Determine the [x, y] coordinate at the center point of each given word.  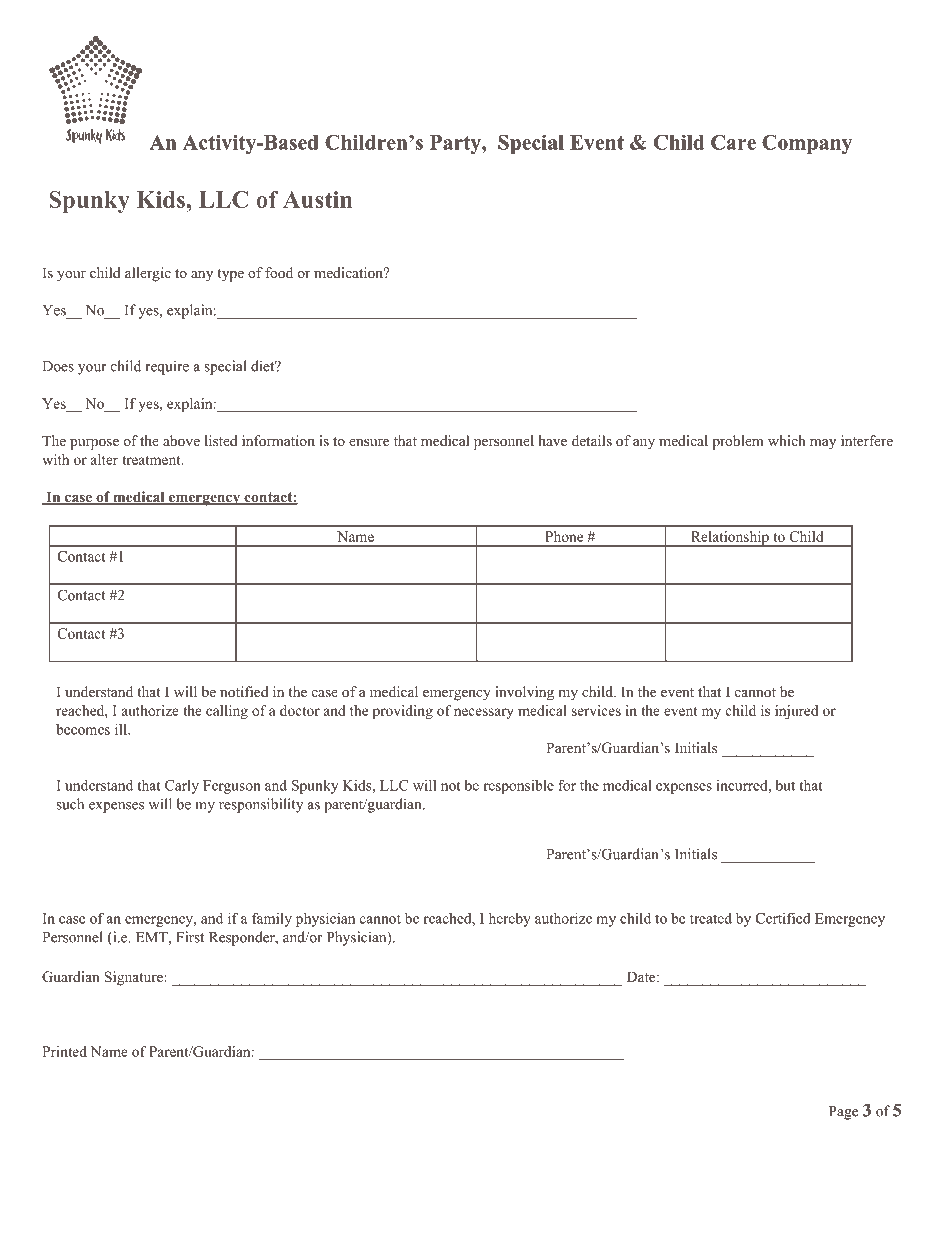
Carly [182, 787]
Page [843, 1113]
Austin [317, 199]
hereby [510, 919]
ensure [369, 442]
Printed [64, 1051]
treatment [152, 460]
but [785, 785]
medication [350, 272]
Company [807, 144]
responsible [518, 787]
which [787, 440]
